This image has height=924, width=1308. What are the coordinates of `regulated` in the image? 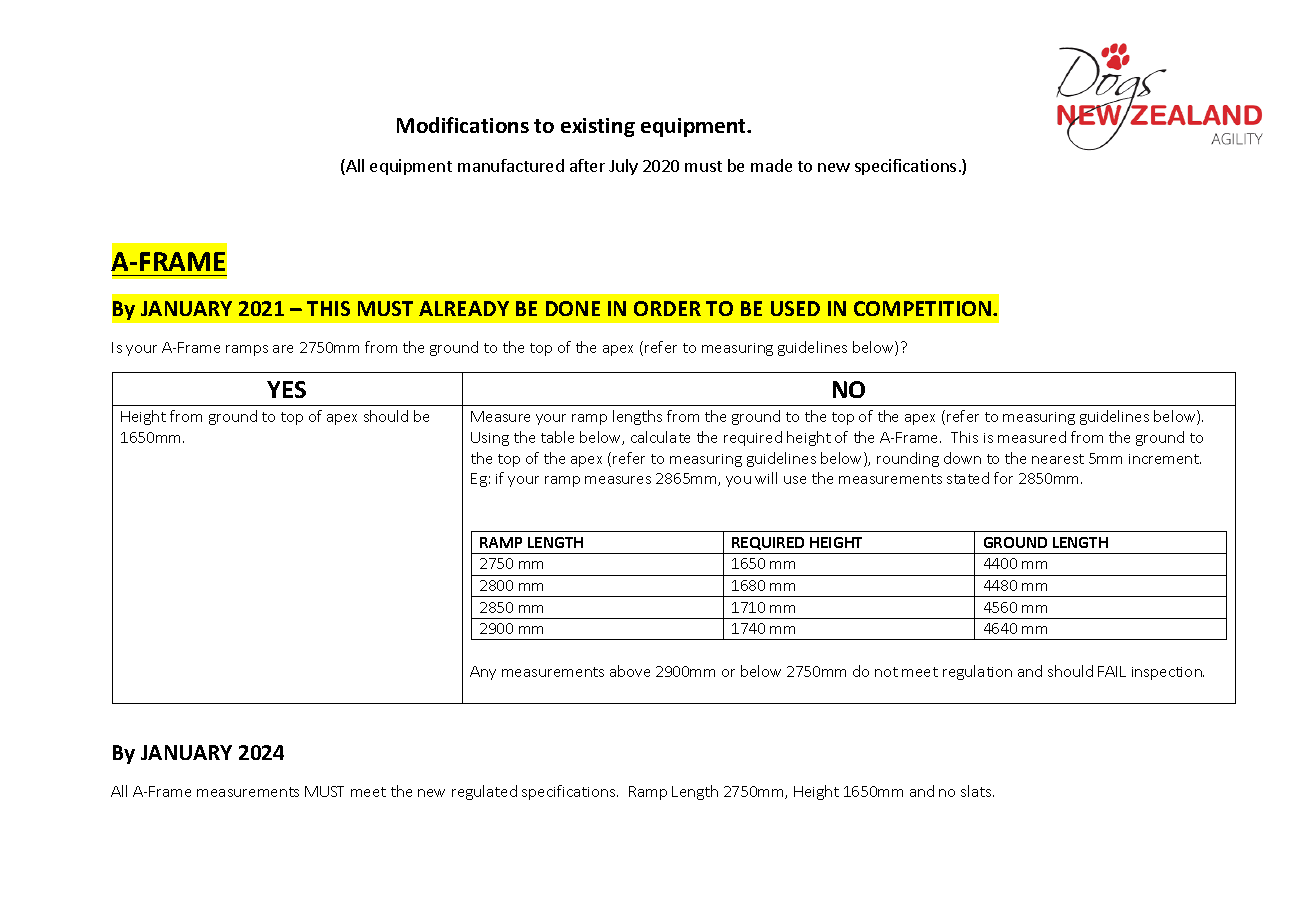 It's located at (484, 792).
